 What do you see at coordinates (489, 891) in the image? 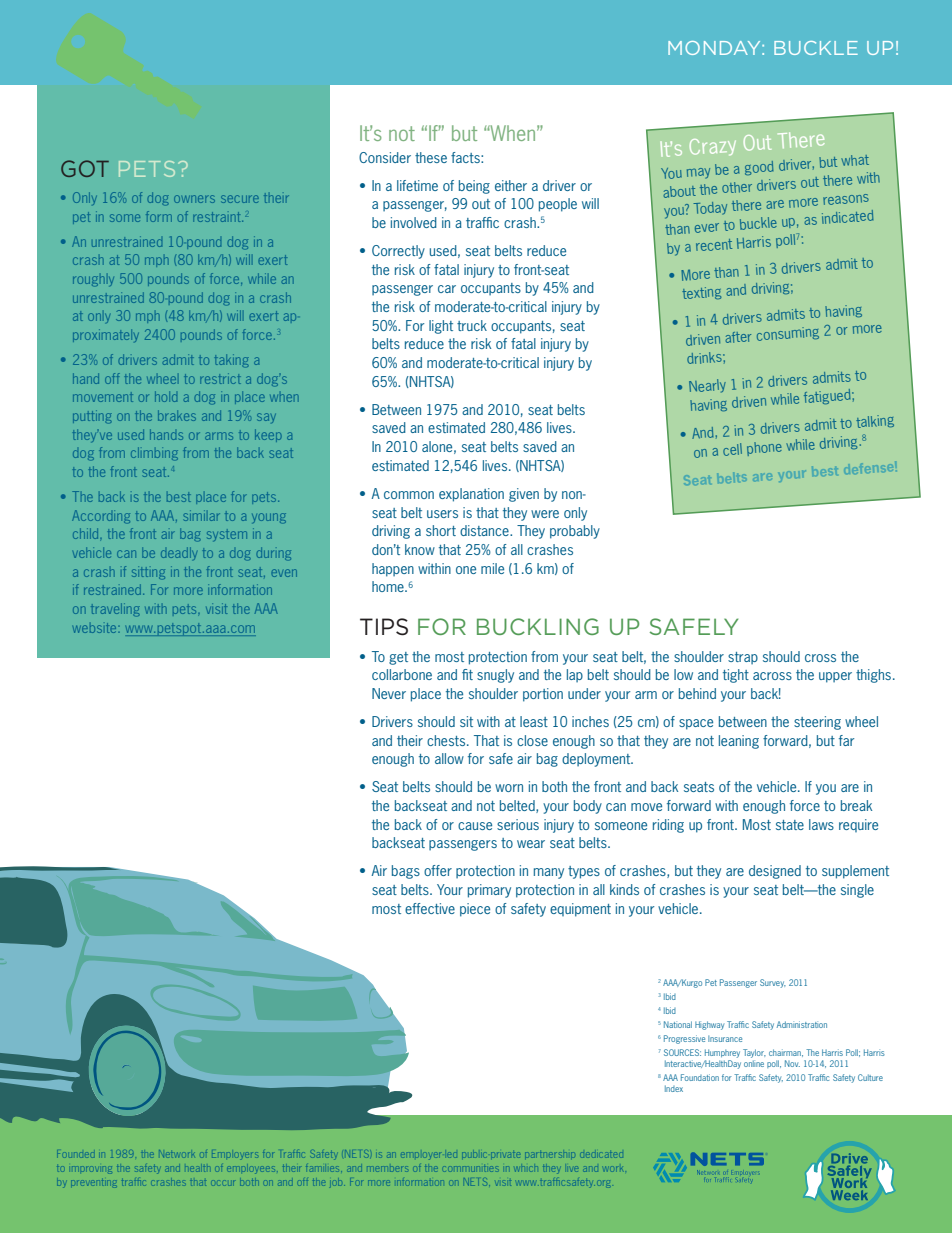
I see `primary` at bounding box center [489, 891].
